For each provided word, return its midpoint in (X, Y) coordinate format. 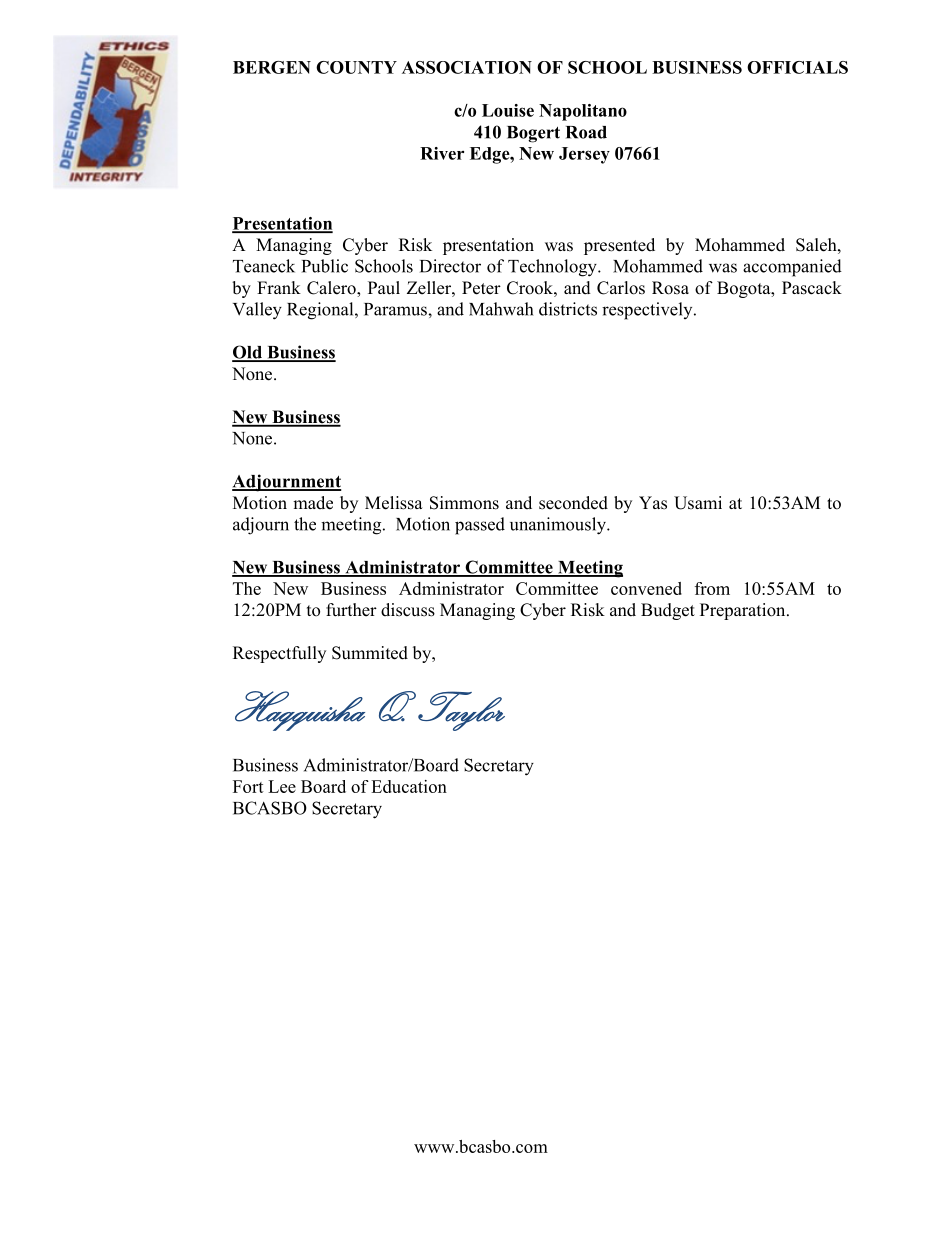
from (712, 588)
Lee (282, 786)
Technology (553, 268)
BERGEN (272, 67)
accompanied (792, 268)
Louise (508, 110)
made (313, 503)
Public (325, 266)
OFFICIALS (797, 67)
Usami (698, 503)
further (351, 610)
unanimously (559, 526)
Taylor (461, 711)
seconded (573, 503)
